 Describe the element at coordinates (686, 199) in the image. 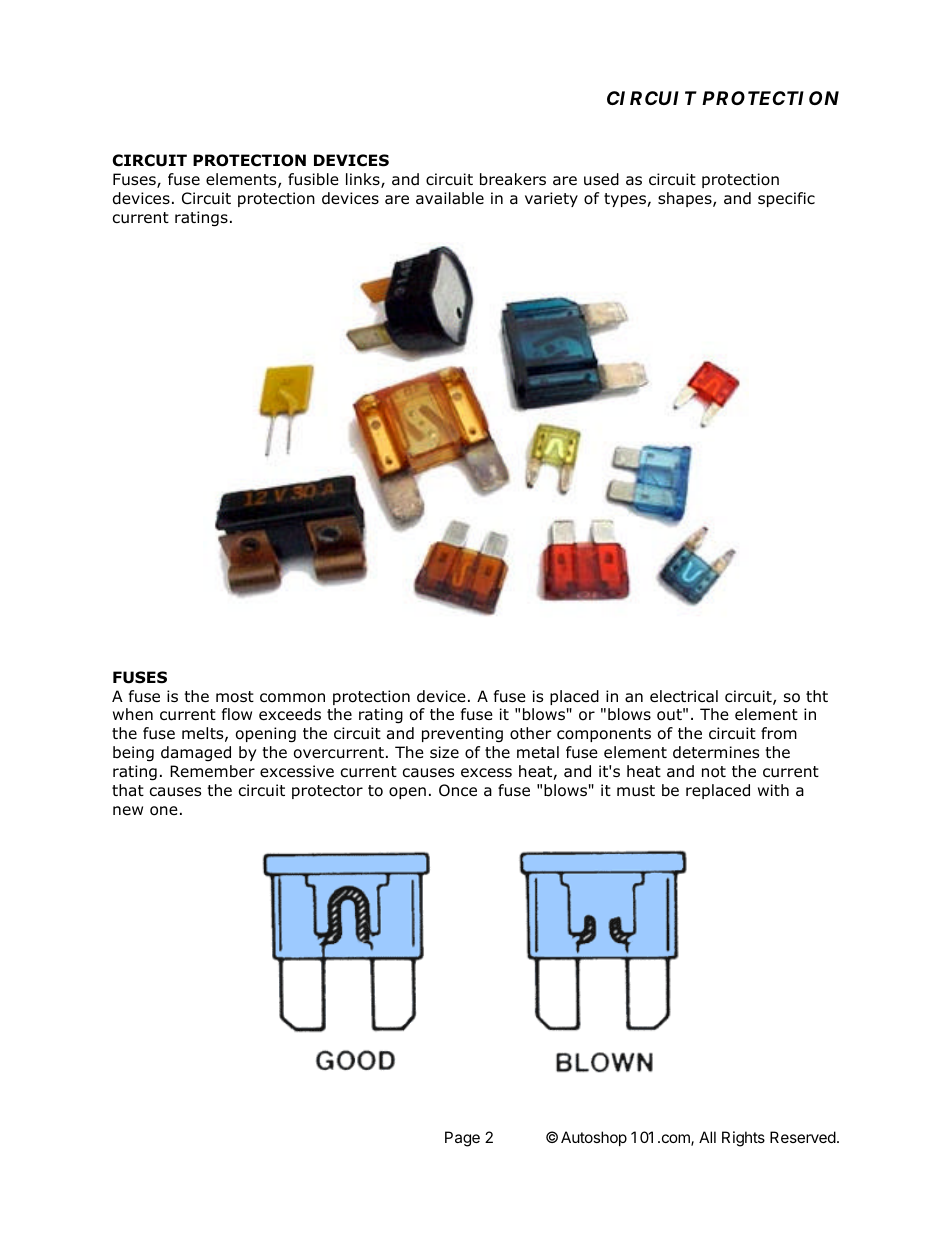

I see `shapes` at that location.
